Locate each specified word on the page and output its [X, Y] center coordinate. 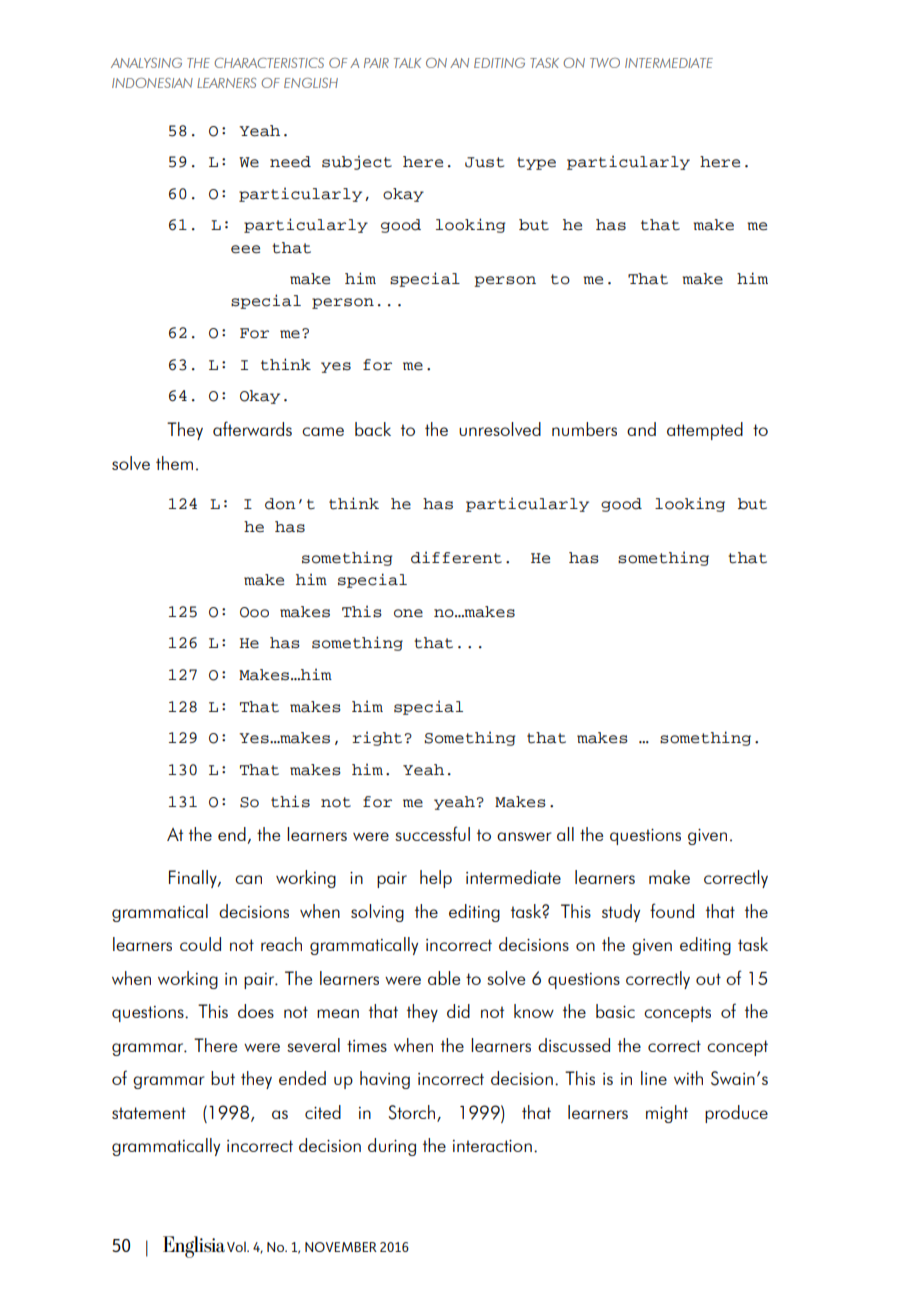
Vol [237, 1246]
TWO [605, 63]
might [667, 1114]
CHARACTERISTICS [269, 63]
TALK [407, 63]
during [392, 1147]
